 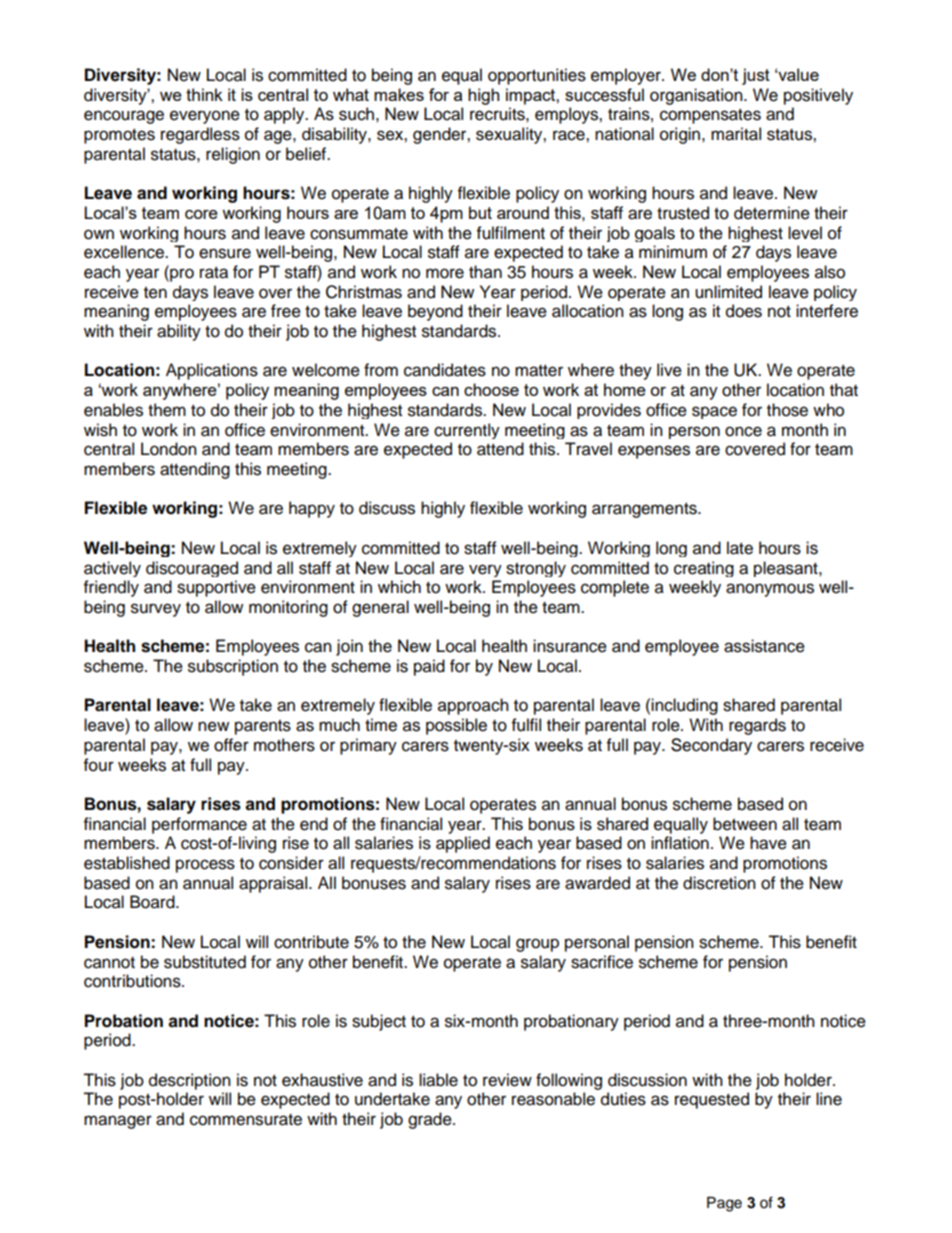 What do you see at coordinates (233, 667) in the image?
I see `subscription` at bounding box center [233, 667].
